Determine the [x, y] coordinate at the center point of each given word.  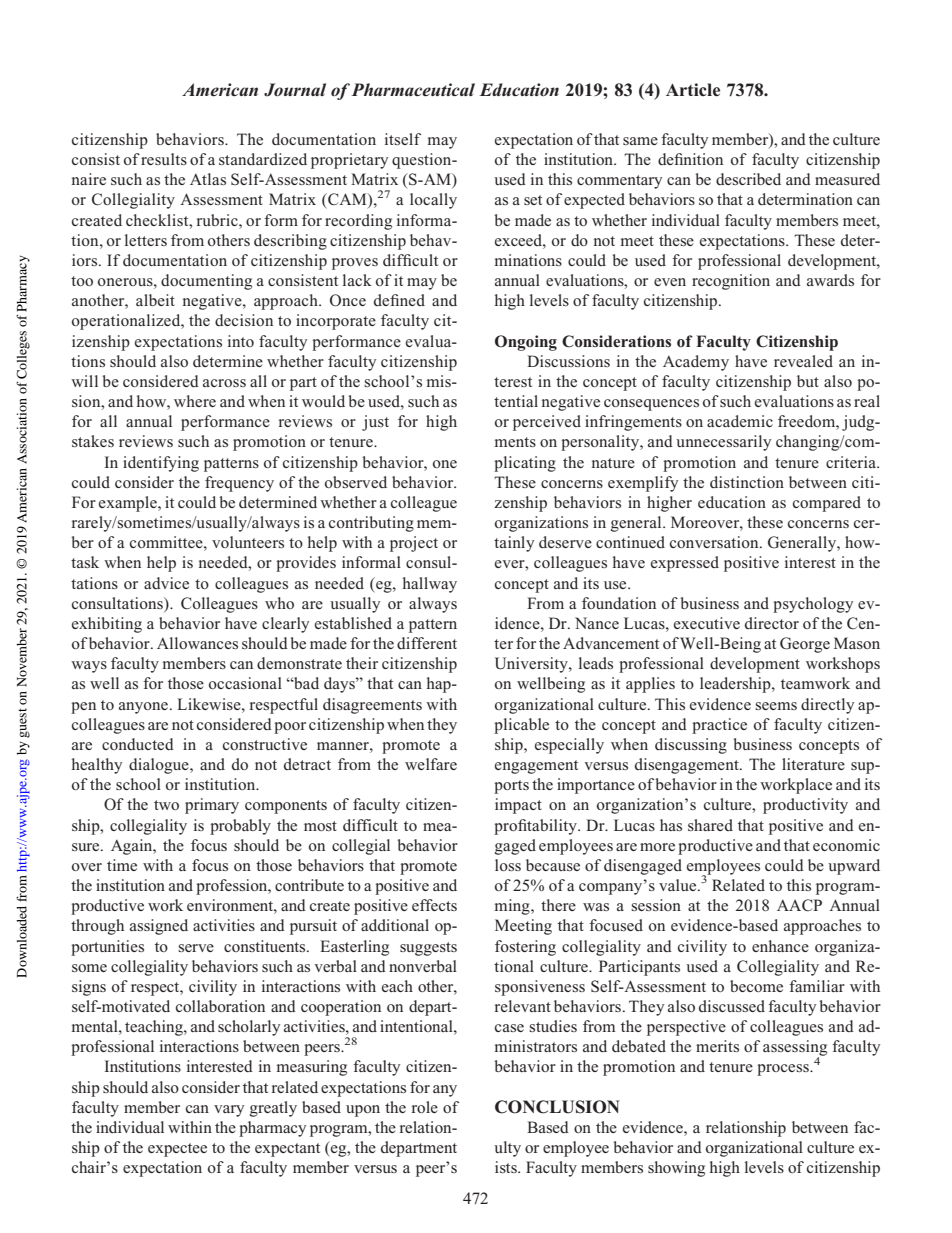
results [164, 159]
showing [676, 1169]
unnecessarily [723, 443]
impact [518, 806]
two [166, 805]
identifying [161, 464]
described [748, 179]
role [425, 1107]
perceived [547, 423]
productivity [805, 806]
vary [229, 1111]
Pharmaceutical [413, 90]
